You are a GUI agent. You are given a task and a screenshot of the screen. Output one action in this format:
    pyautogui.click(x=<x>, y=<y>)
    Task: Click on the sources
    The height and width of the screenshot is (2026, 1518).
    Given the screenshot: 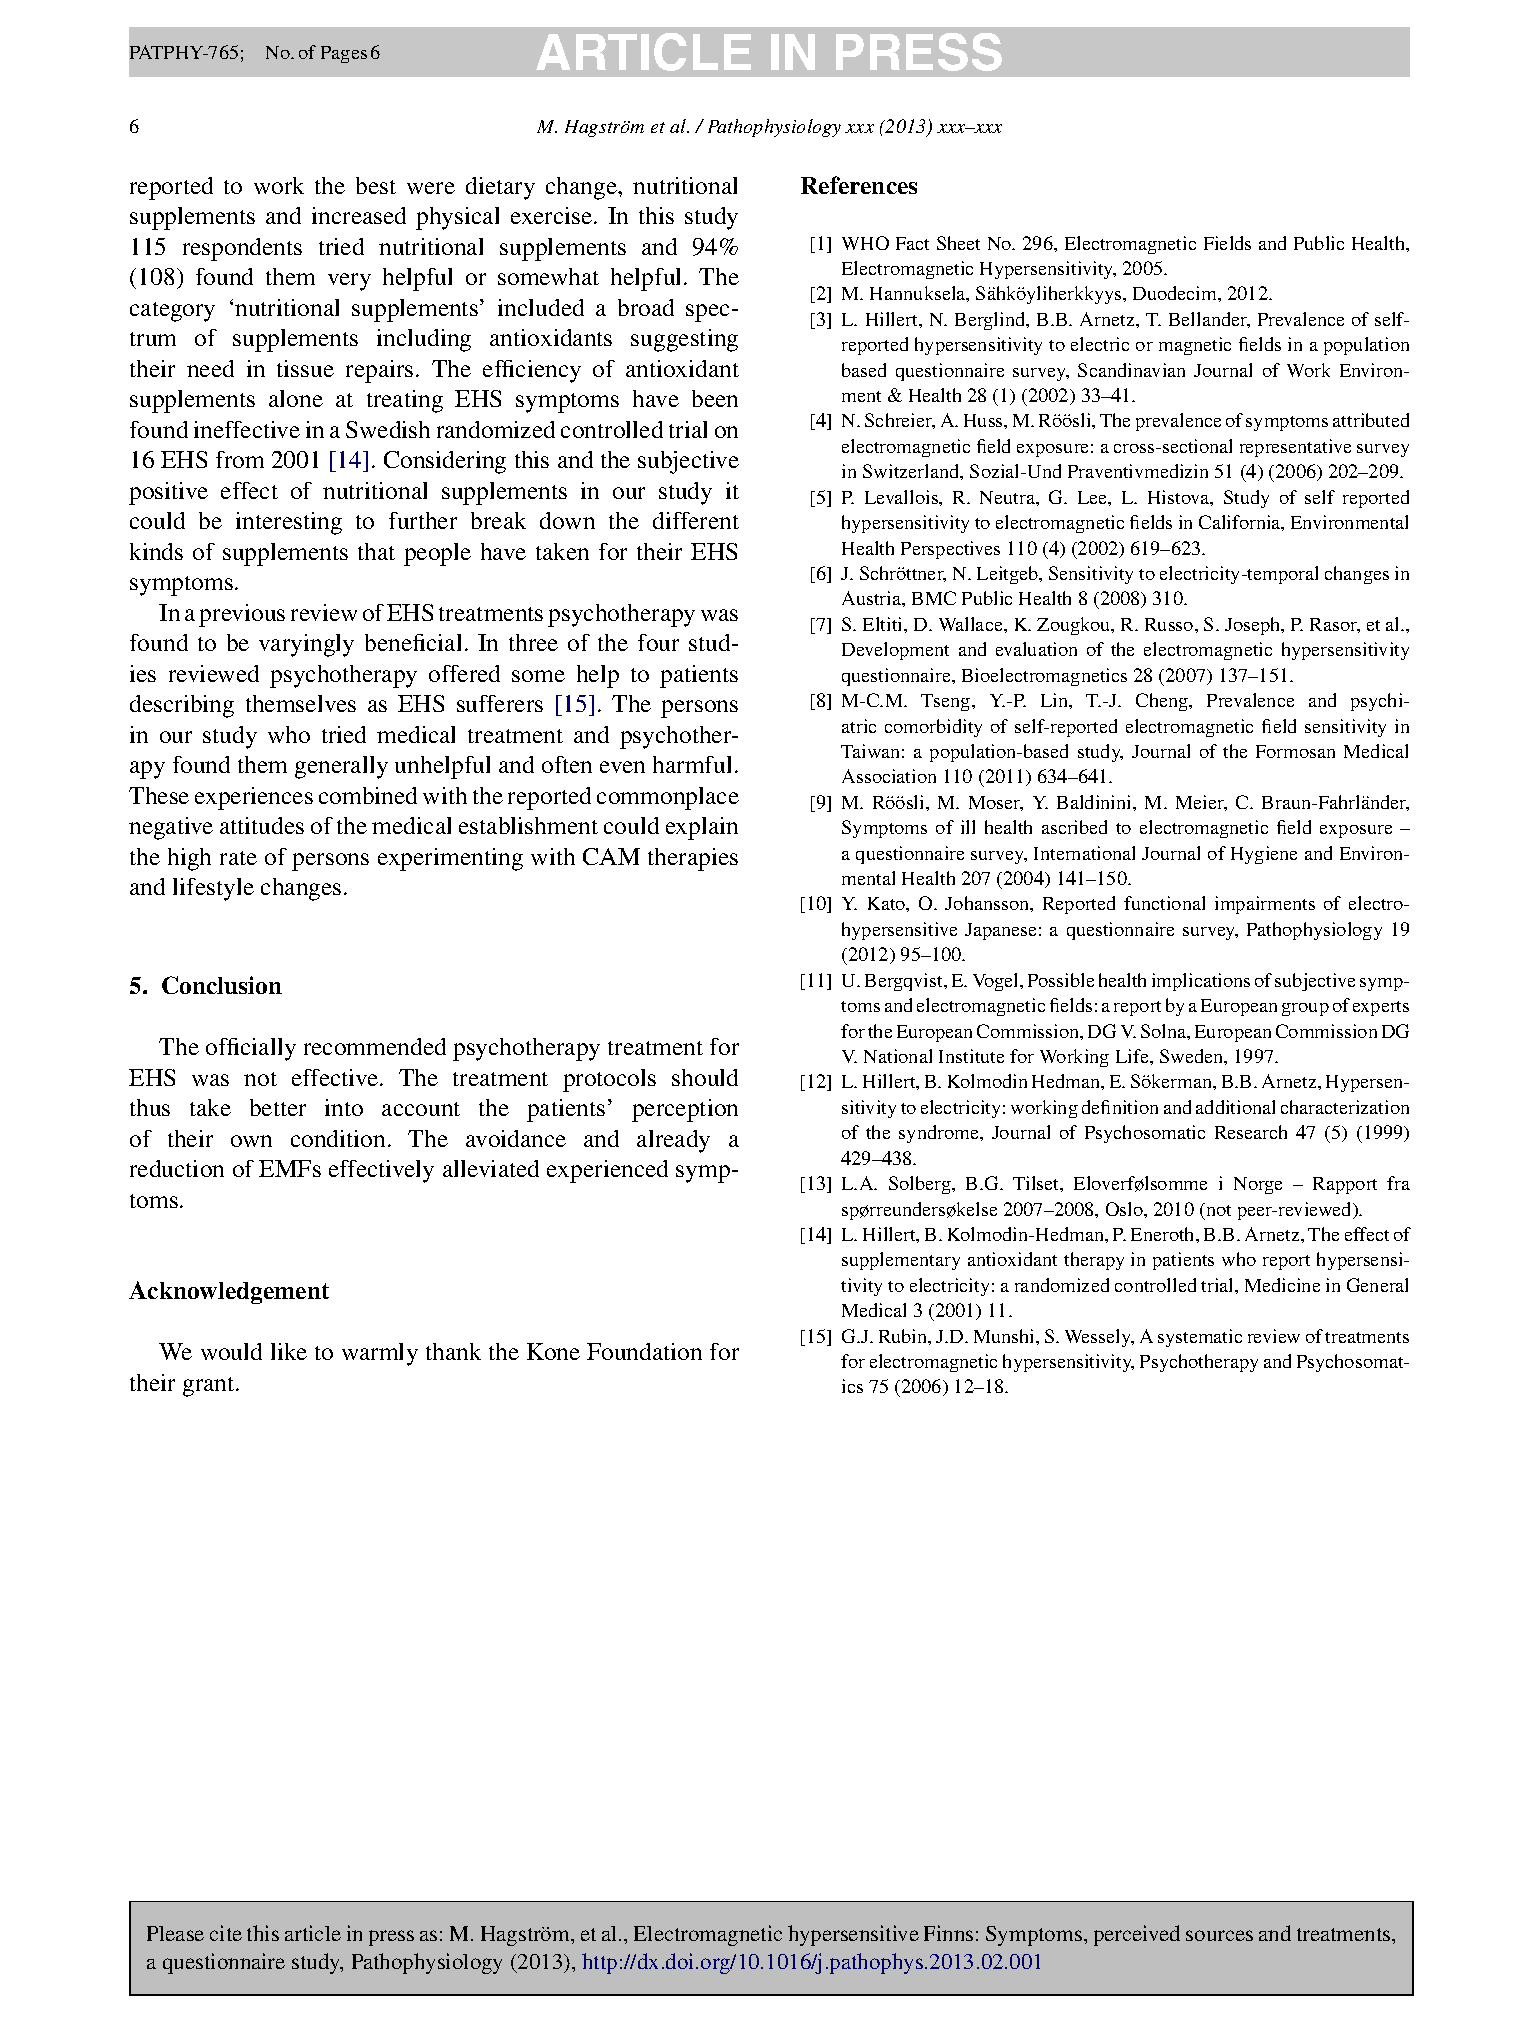 What is the action you would take?
    pyautogui.click(x=1219, y=1935)
